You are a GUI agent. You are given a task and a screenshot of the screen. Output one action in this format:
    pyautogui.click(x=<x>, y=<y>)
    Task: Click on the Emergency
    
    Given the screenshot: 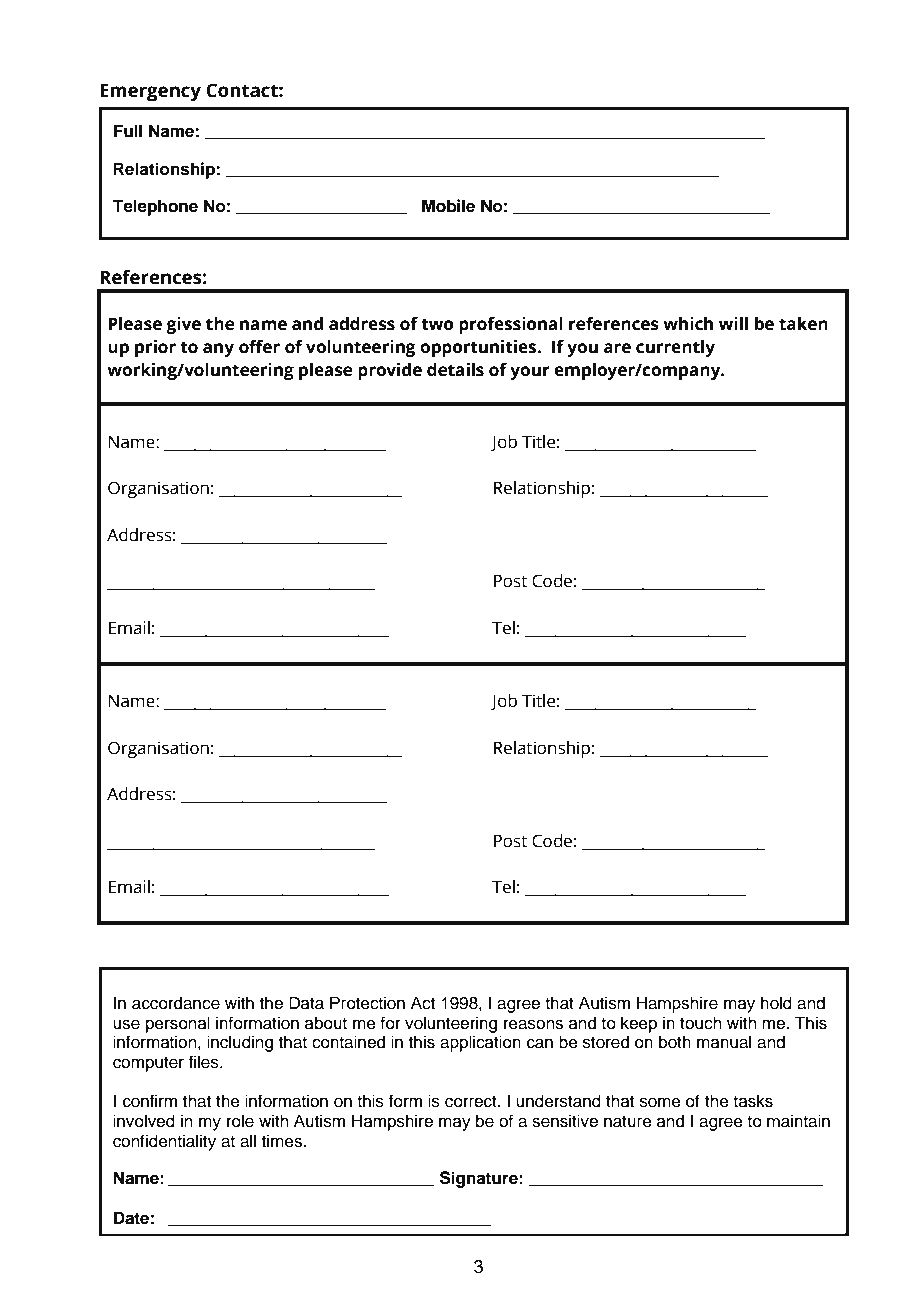 What is the action you would take?
    pyautogui.click(x=150, y=92)
